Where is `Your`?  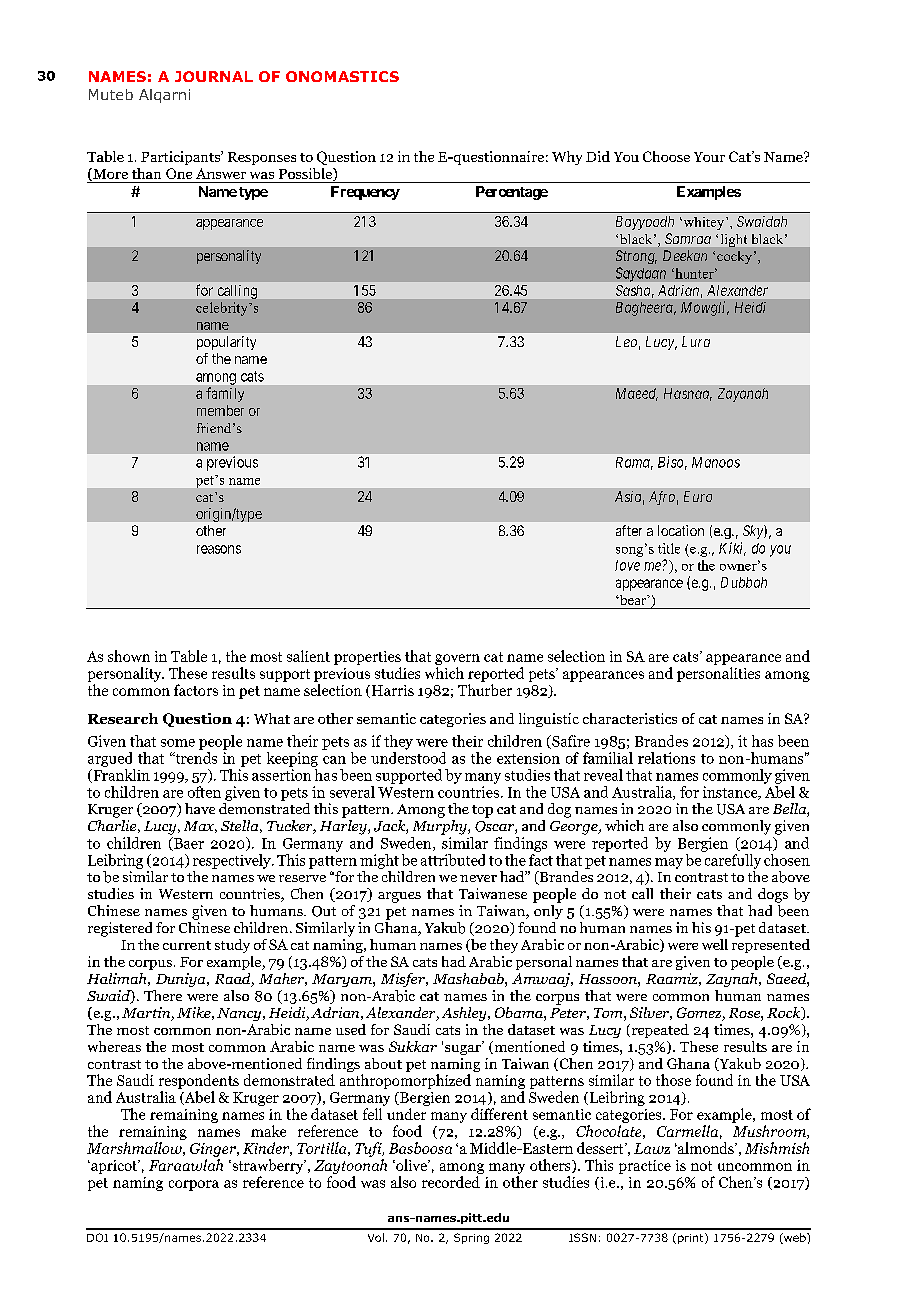
Your is located at coordinates (709, 157).
